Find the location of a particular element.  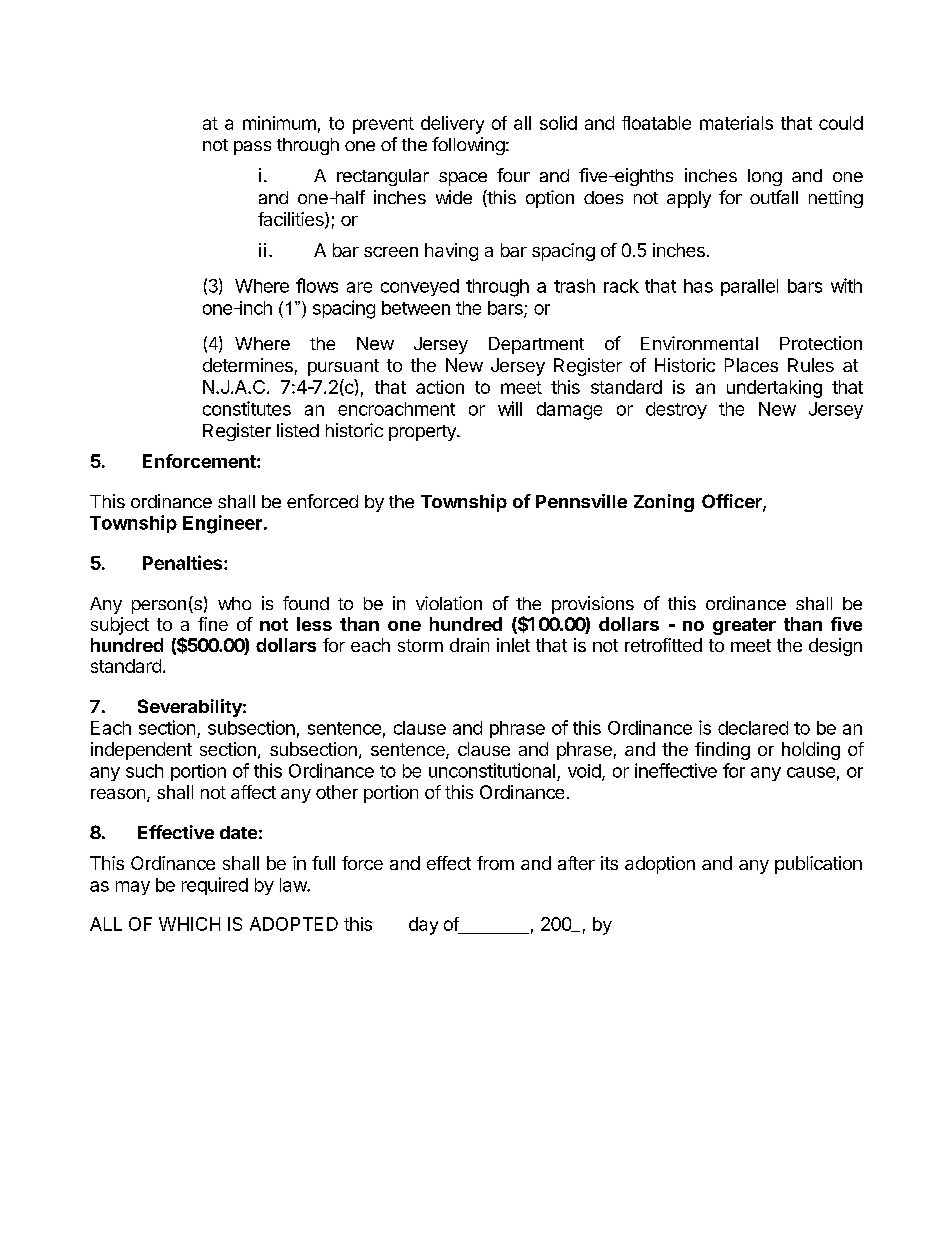

required is located at coordinates (215, 886).
